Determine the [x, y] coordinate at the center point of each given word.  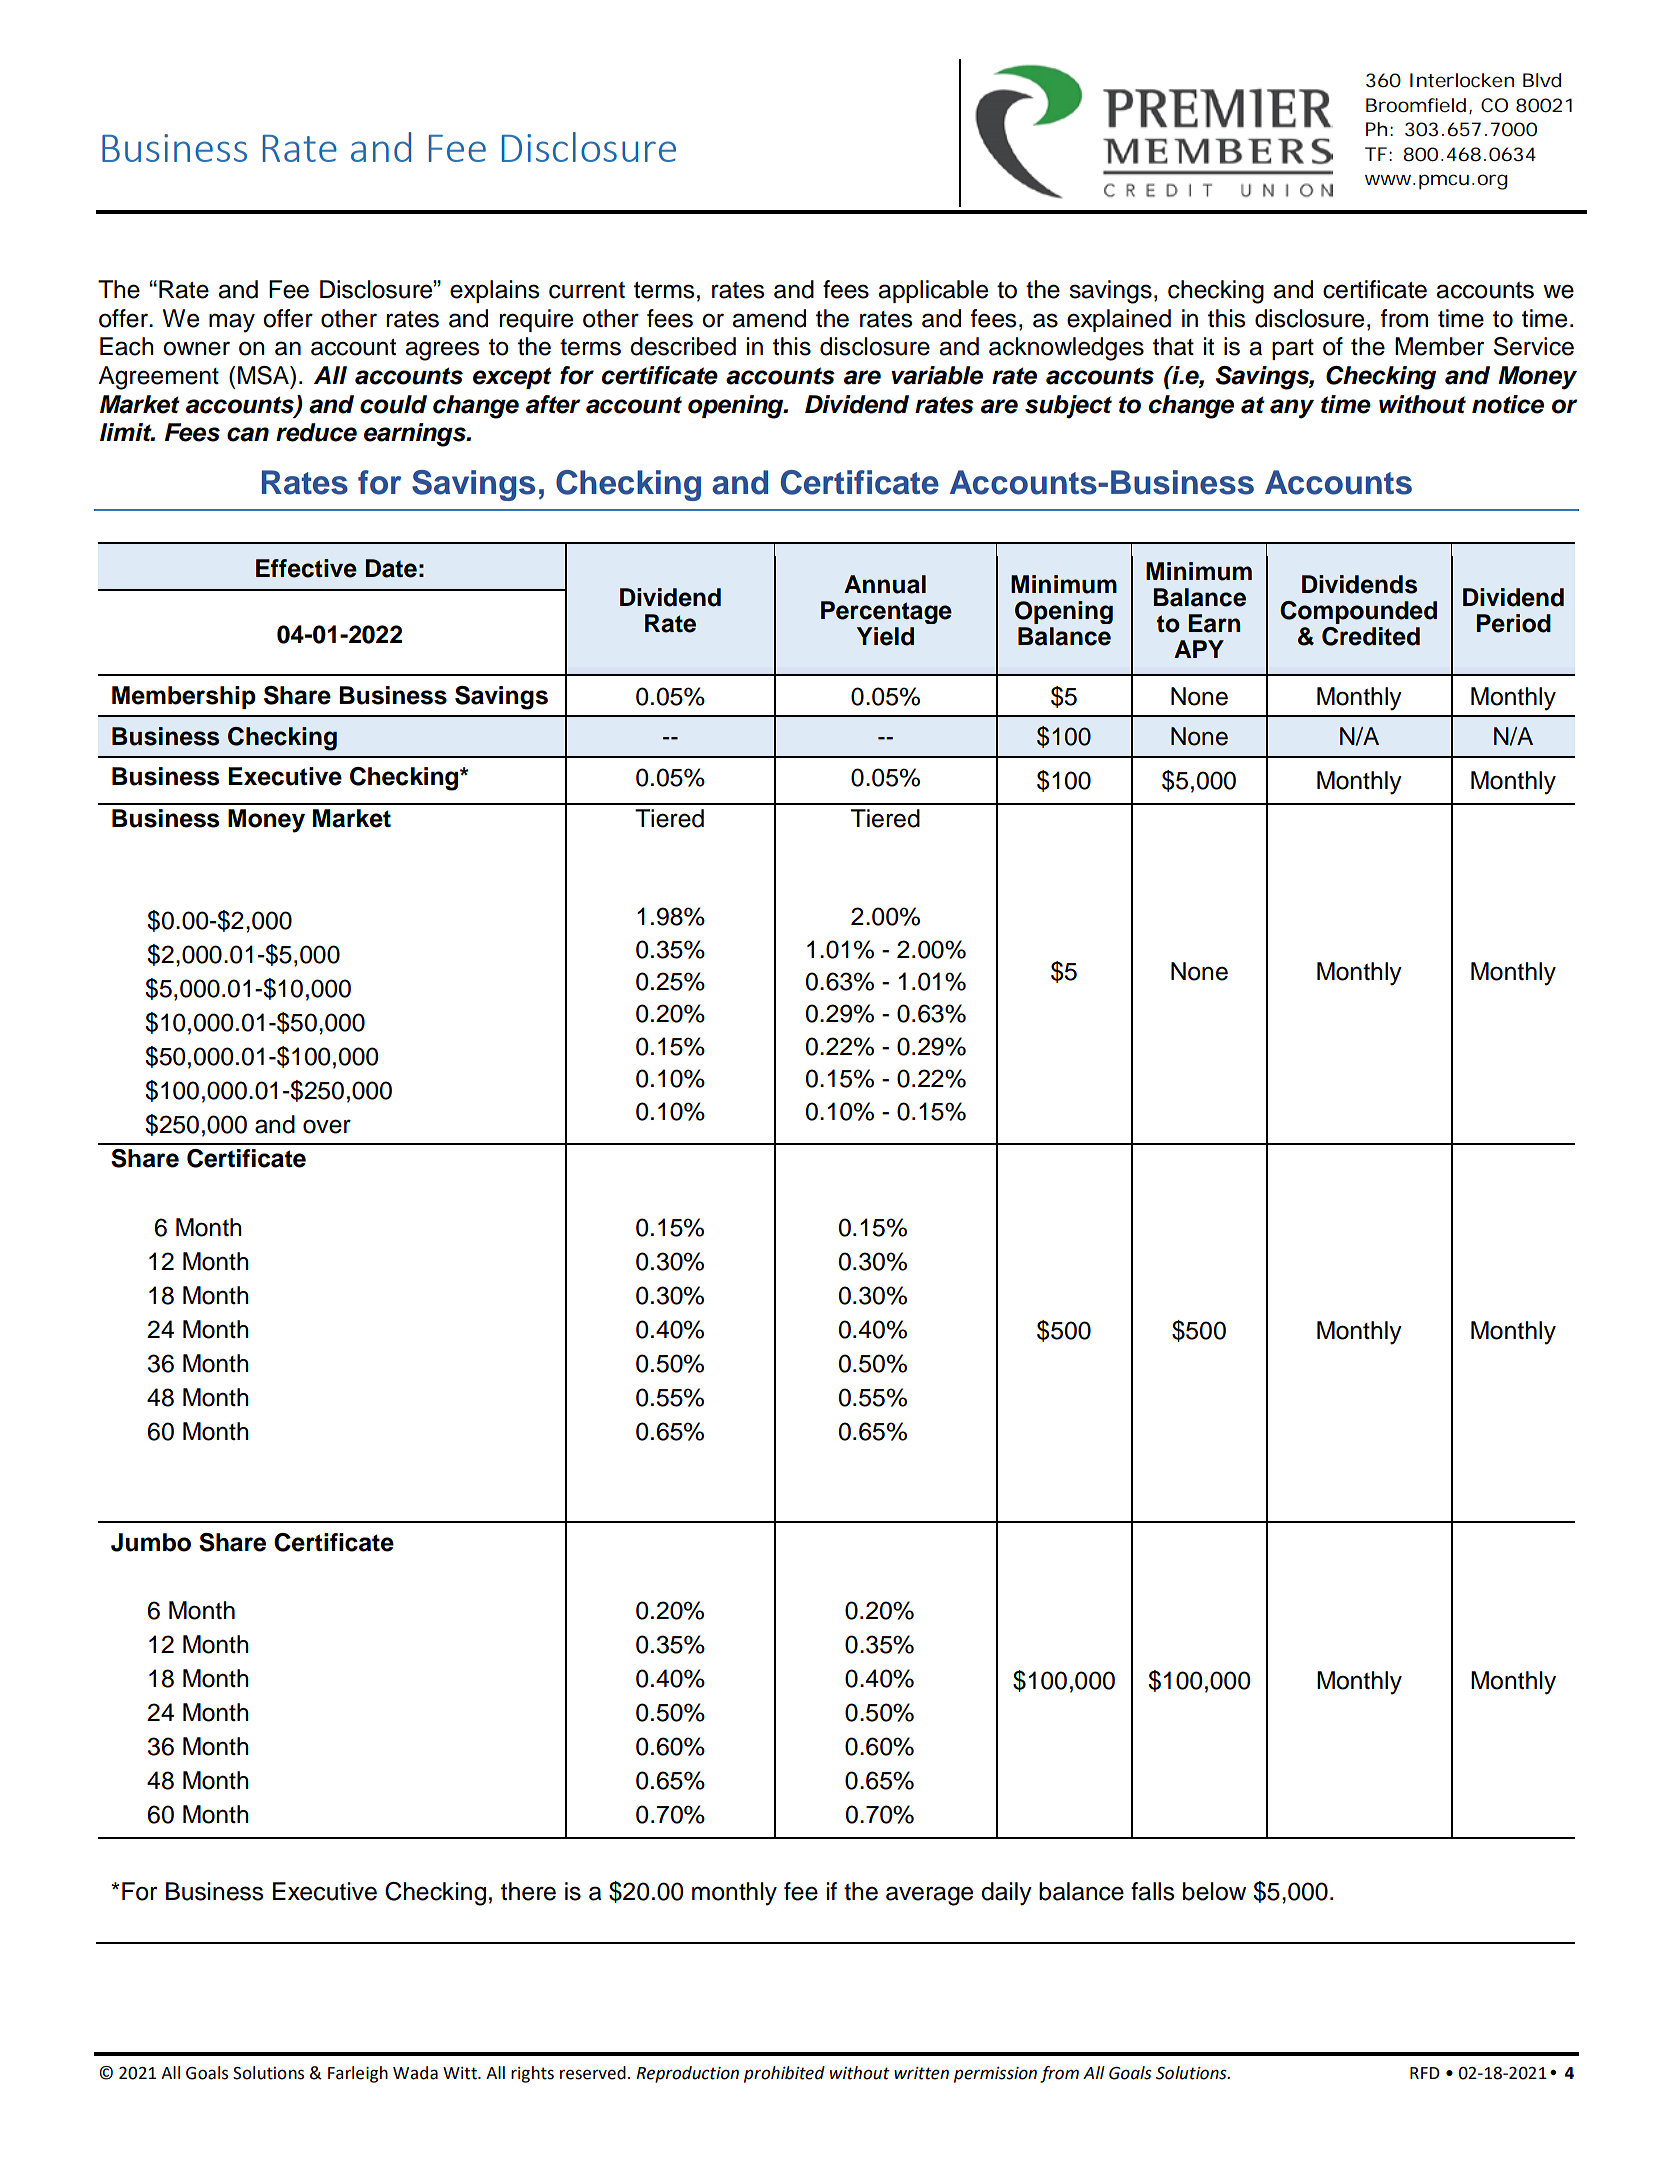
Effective [306, 568]
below [1214, 1891]
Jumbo [151, 1542]
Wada [415, 2073]
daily [1006, 1894]
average [929, 1896]
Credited [1371, 636]
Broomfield [1418, 106]
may [232, 323]
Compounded [1358, 612]
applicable [933, 291]
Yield [885, 636]
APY [1199, 649]
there [528, 1891]
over [327, 1126]
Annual [885, 584]
